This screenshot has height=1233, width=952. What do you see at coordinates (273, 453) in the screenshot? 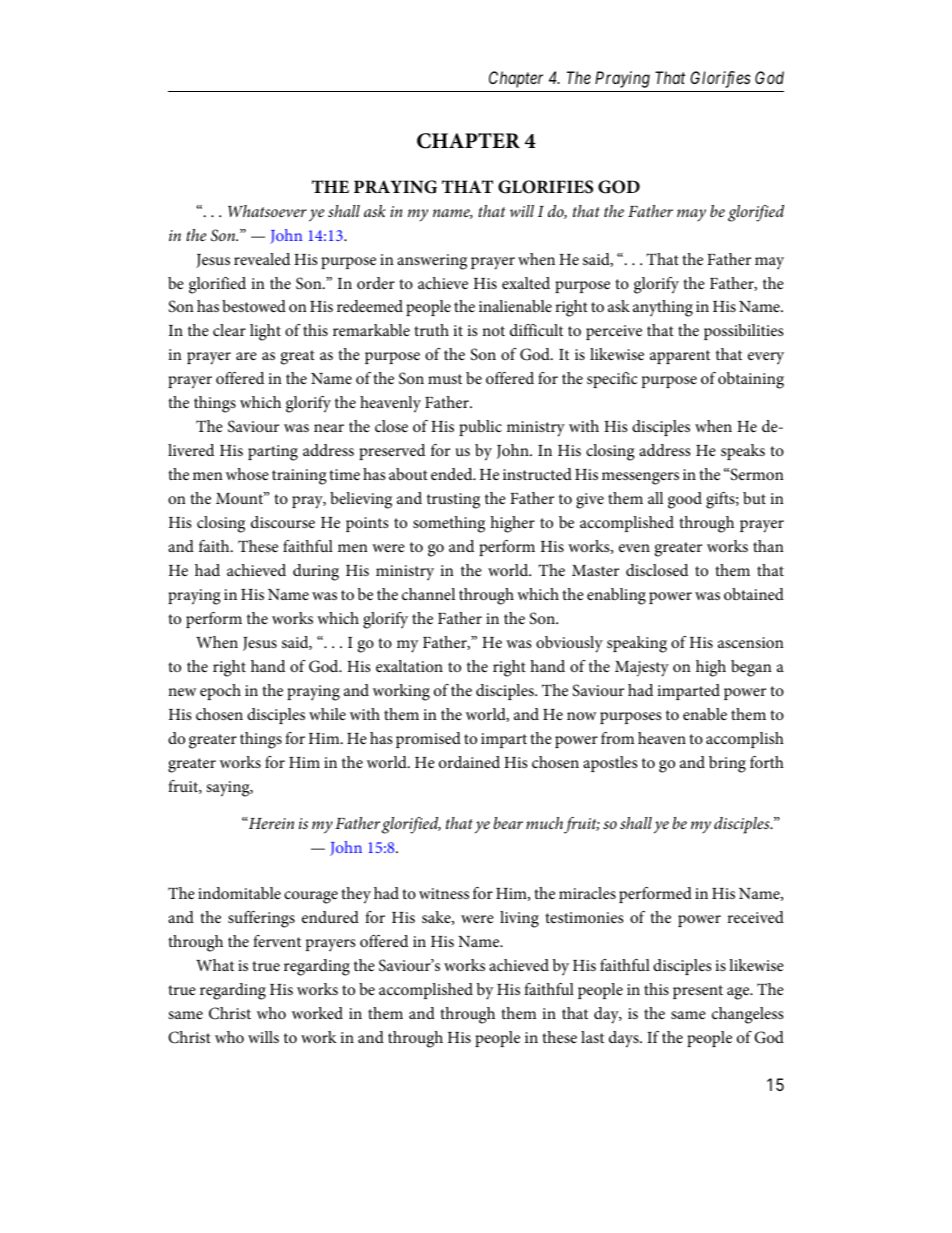
I see `parting` at bounding box center [273, 453].
